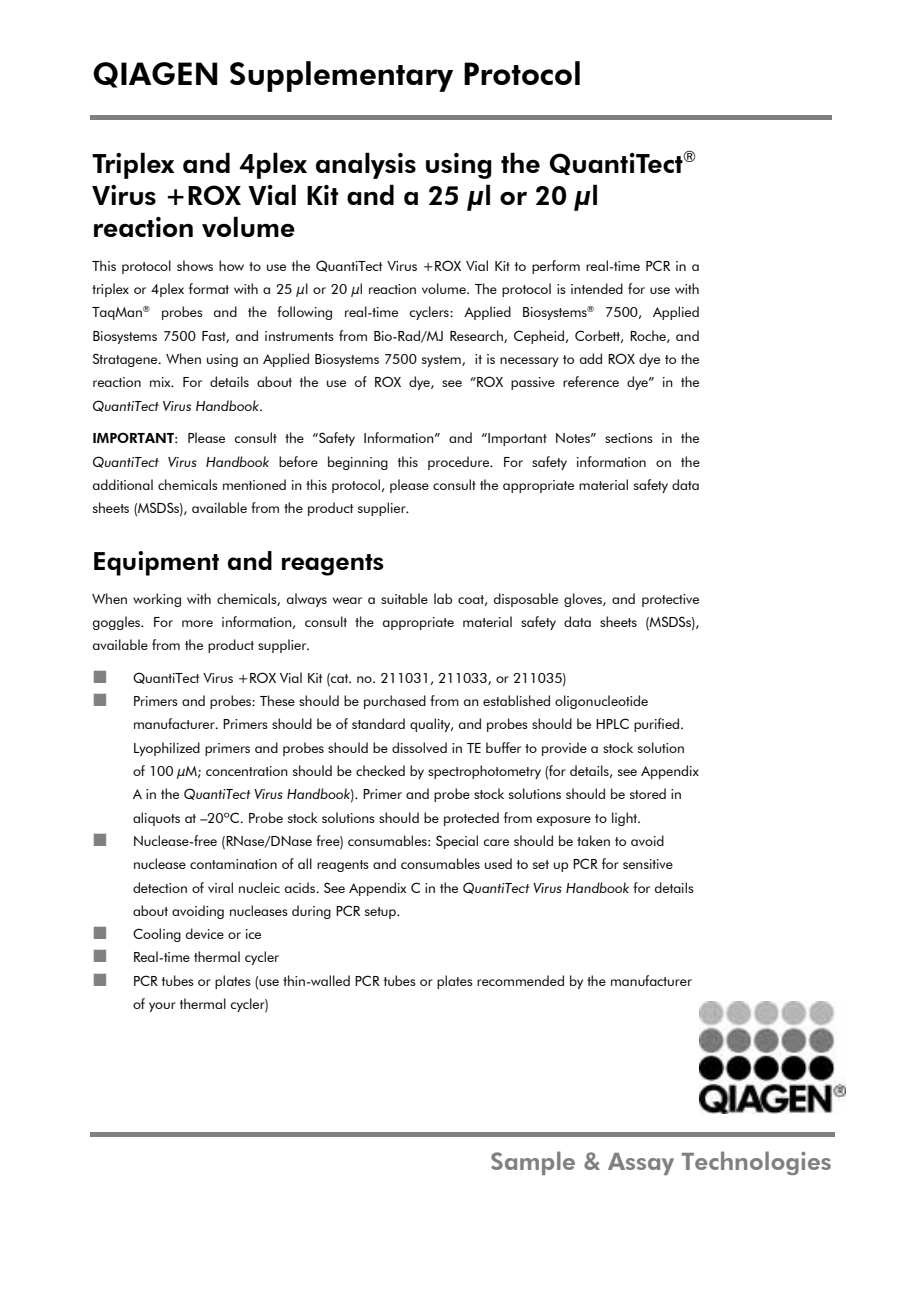 The height and width of the screenshot is (1308, 924). I want to click on mix, so click(161, 382).
